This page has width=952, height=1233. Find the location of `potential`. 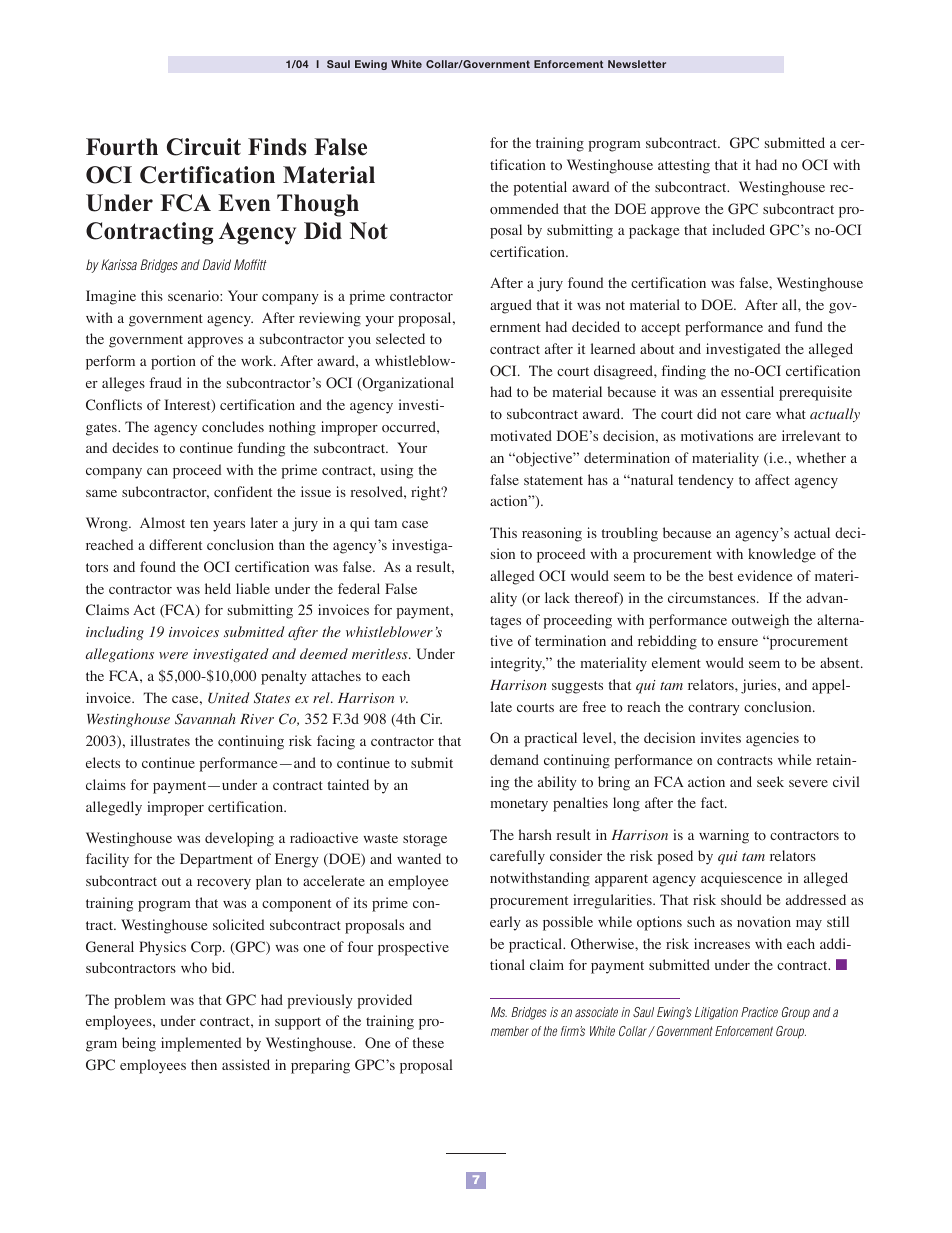

potential is located at coordinates (540, 188).
